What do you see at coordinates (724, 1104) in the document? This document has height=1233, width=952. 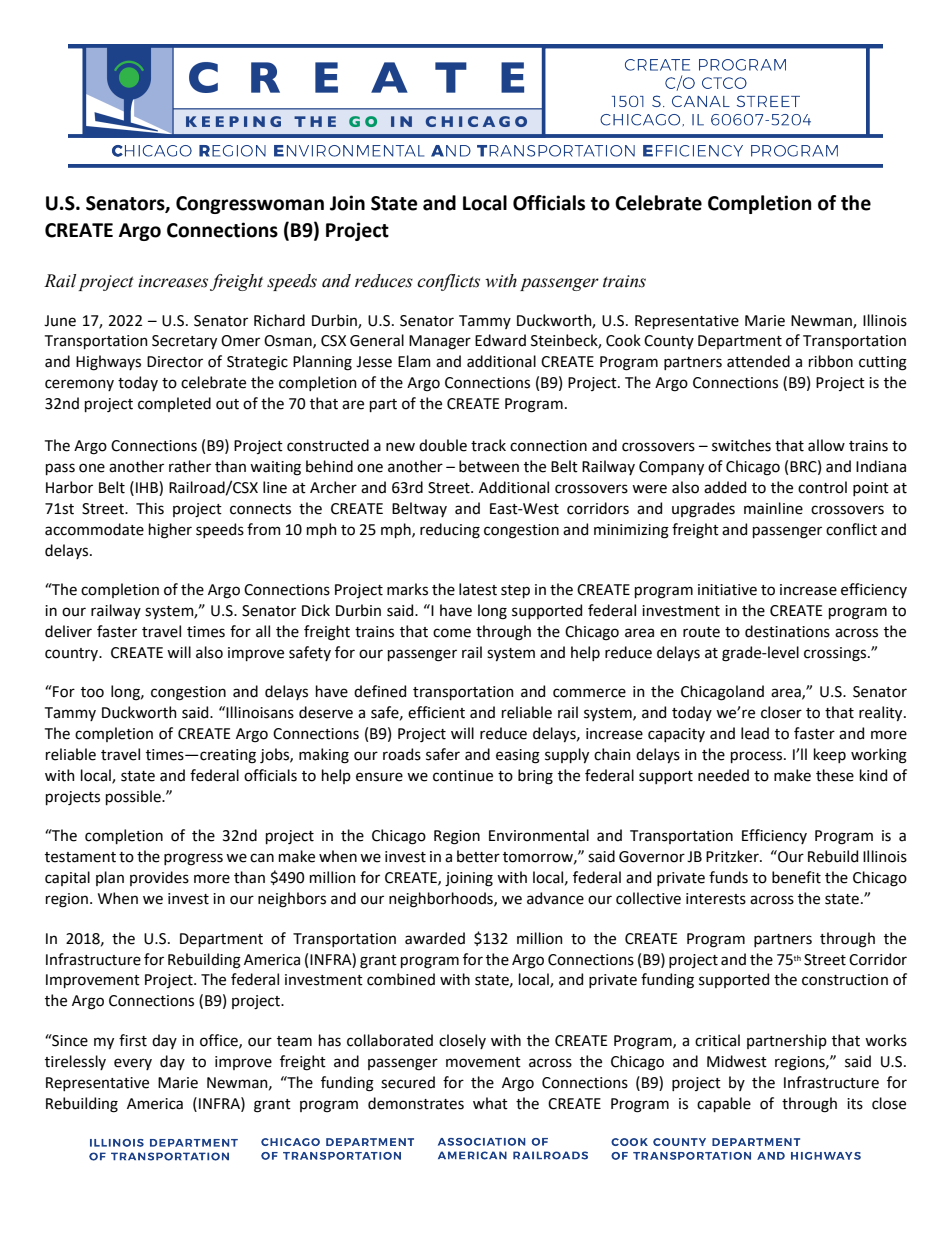 I see `capable` at bounding box center [724, 1104].
